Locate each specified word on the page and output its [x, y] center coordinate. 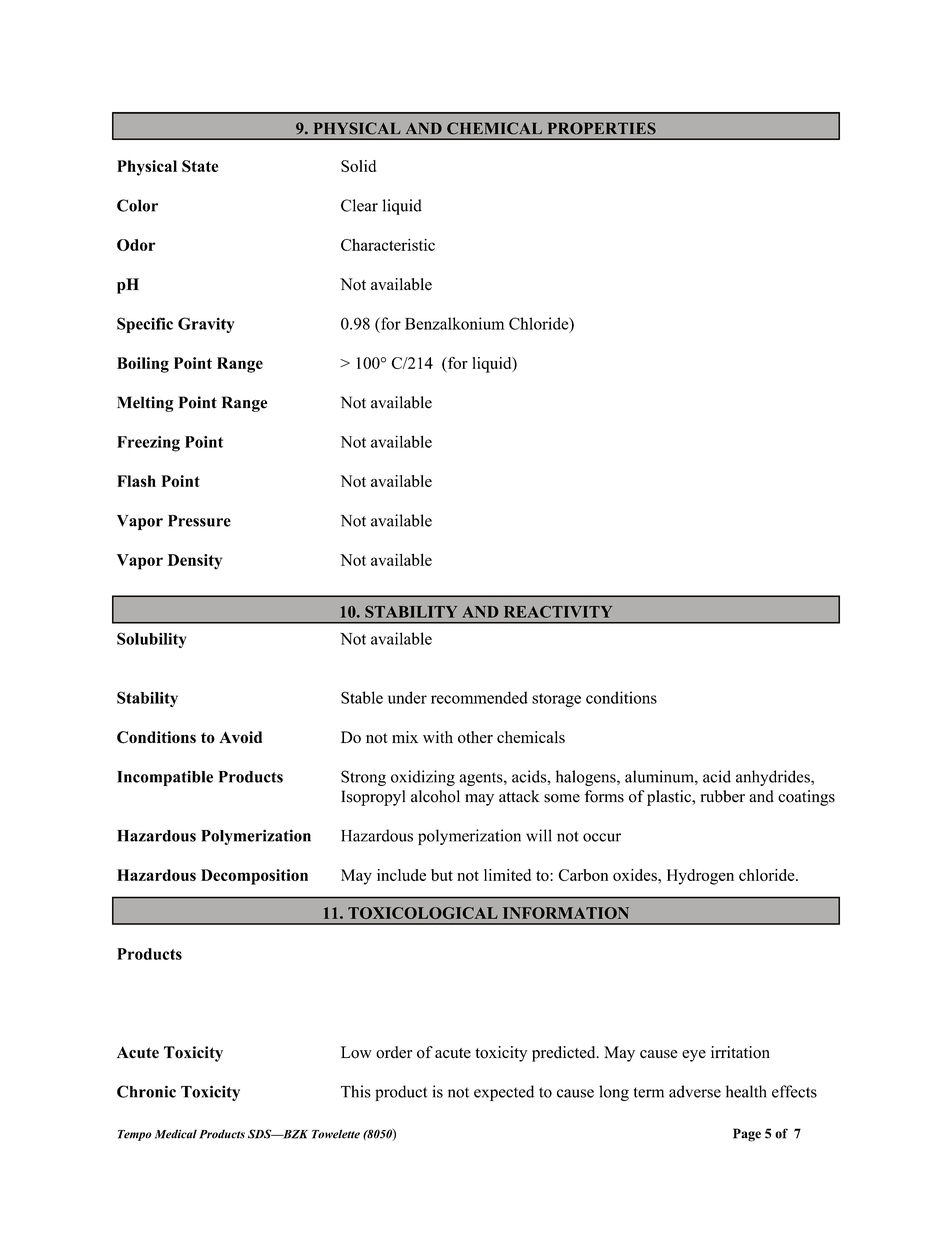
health [746, 1091]
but [442, 875]
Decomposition [254, 877]
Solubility [151, 640]
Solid [358, 166]
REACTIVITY [558, 612]
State [200, 166]
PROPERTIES [602, 128]
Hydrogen [700, 877]
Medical [176, 1134]
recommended [479, 697]
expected [504, 1093]
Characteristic [388, 245]
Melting [145, 404]
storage [556, 700]
